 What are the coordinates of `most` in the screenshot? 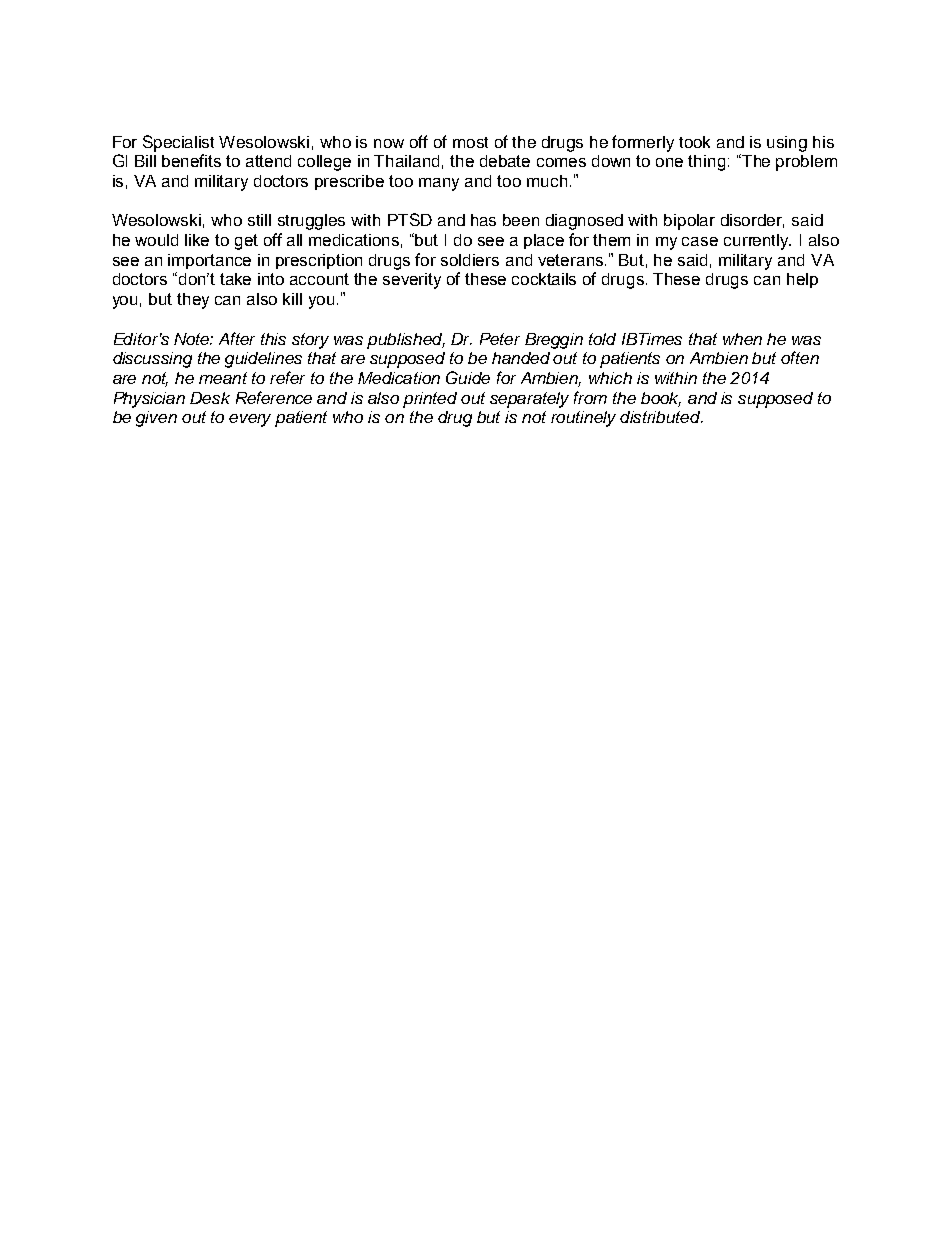 It's located at (470, 142).
